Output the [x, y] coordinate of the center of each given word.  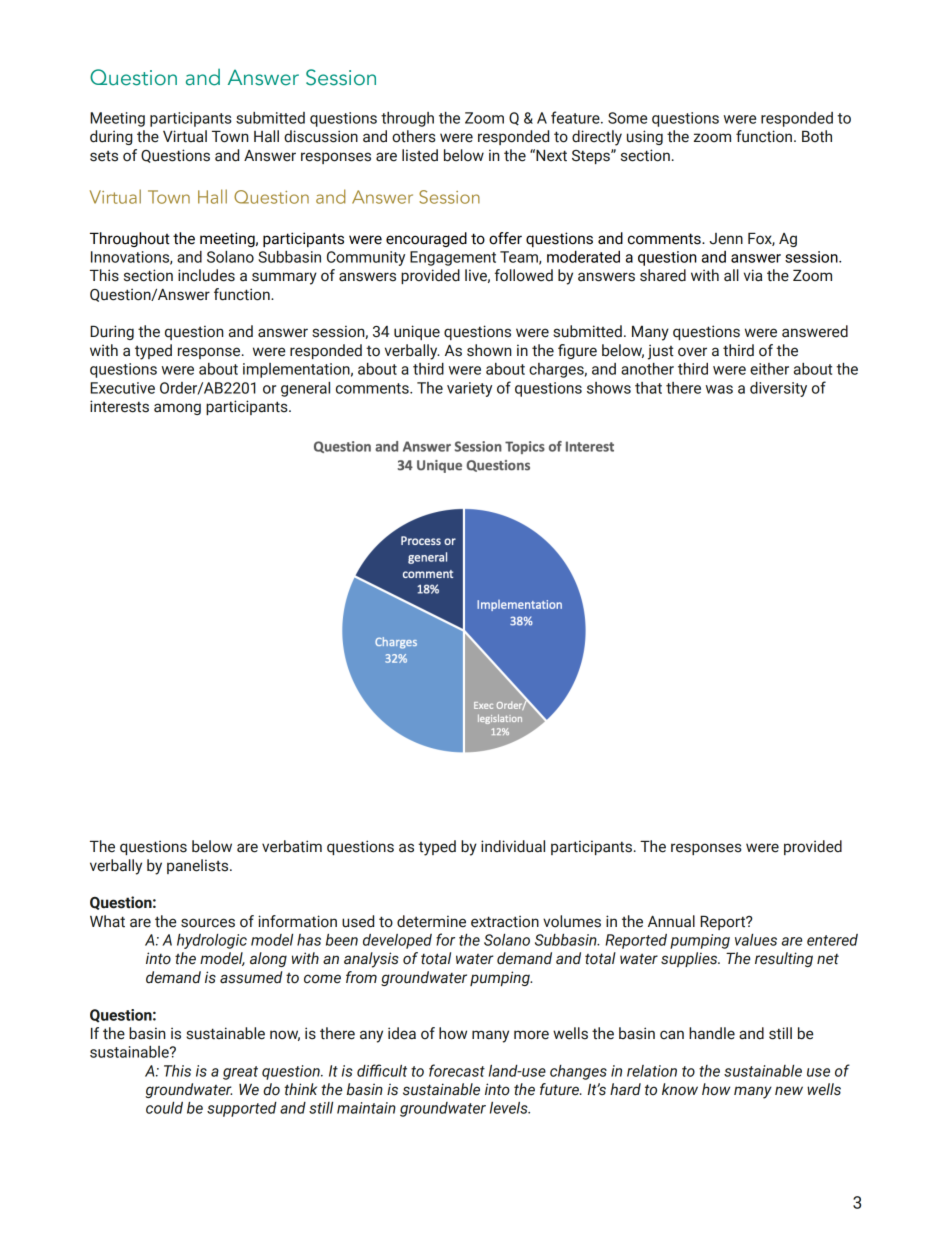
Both [817, 136]
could [164, 1108]
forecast [457, 1070]
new [789, 1091]
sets [104, 156]
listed [420, 155]
